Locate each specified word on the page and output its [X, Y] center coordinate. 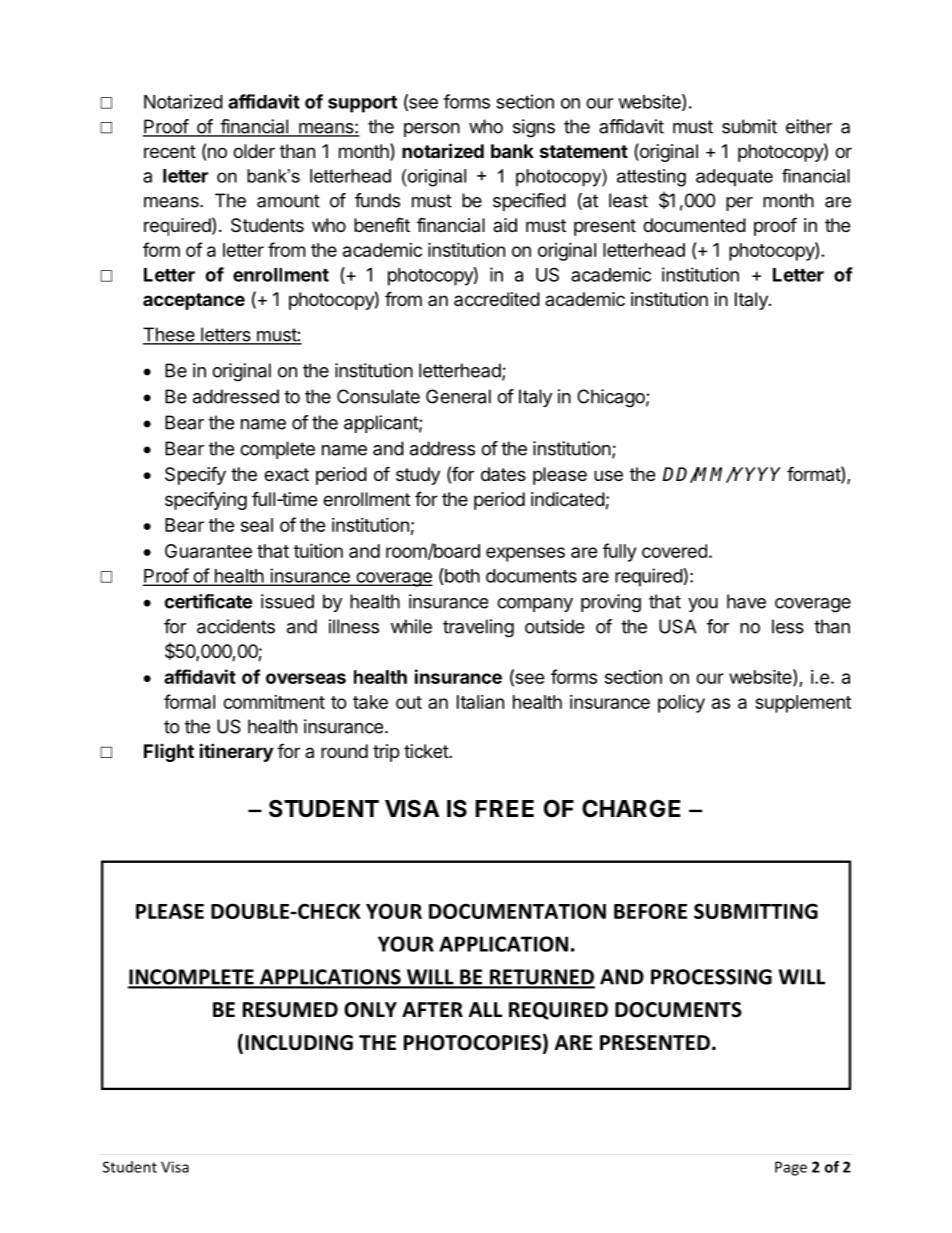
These [170, 335]
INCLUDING [299, 1043]
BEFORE [650, 911]
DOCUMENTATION [517, 911]
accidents [236, 626]
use [608, 475]
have [746, 601]
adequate [734, 177]
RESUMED [290, 1010]
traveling [478, 628]
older [254, 151]
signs [534, 128]
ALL [485, 1009]
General [458, 396]
